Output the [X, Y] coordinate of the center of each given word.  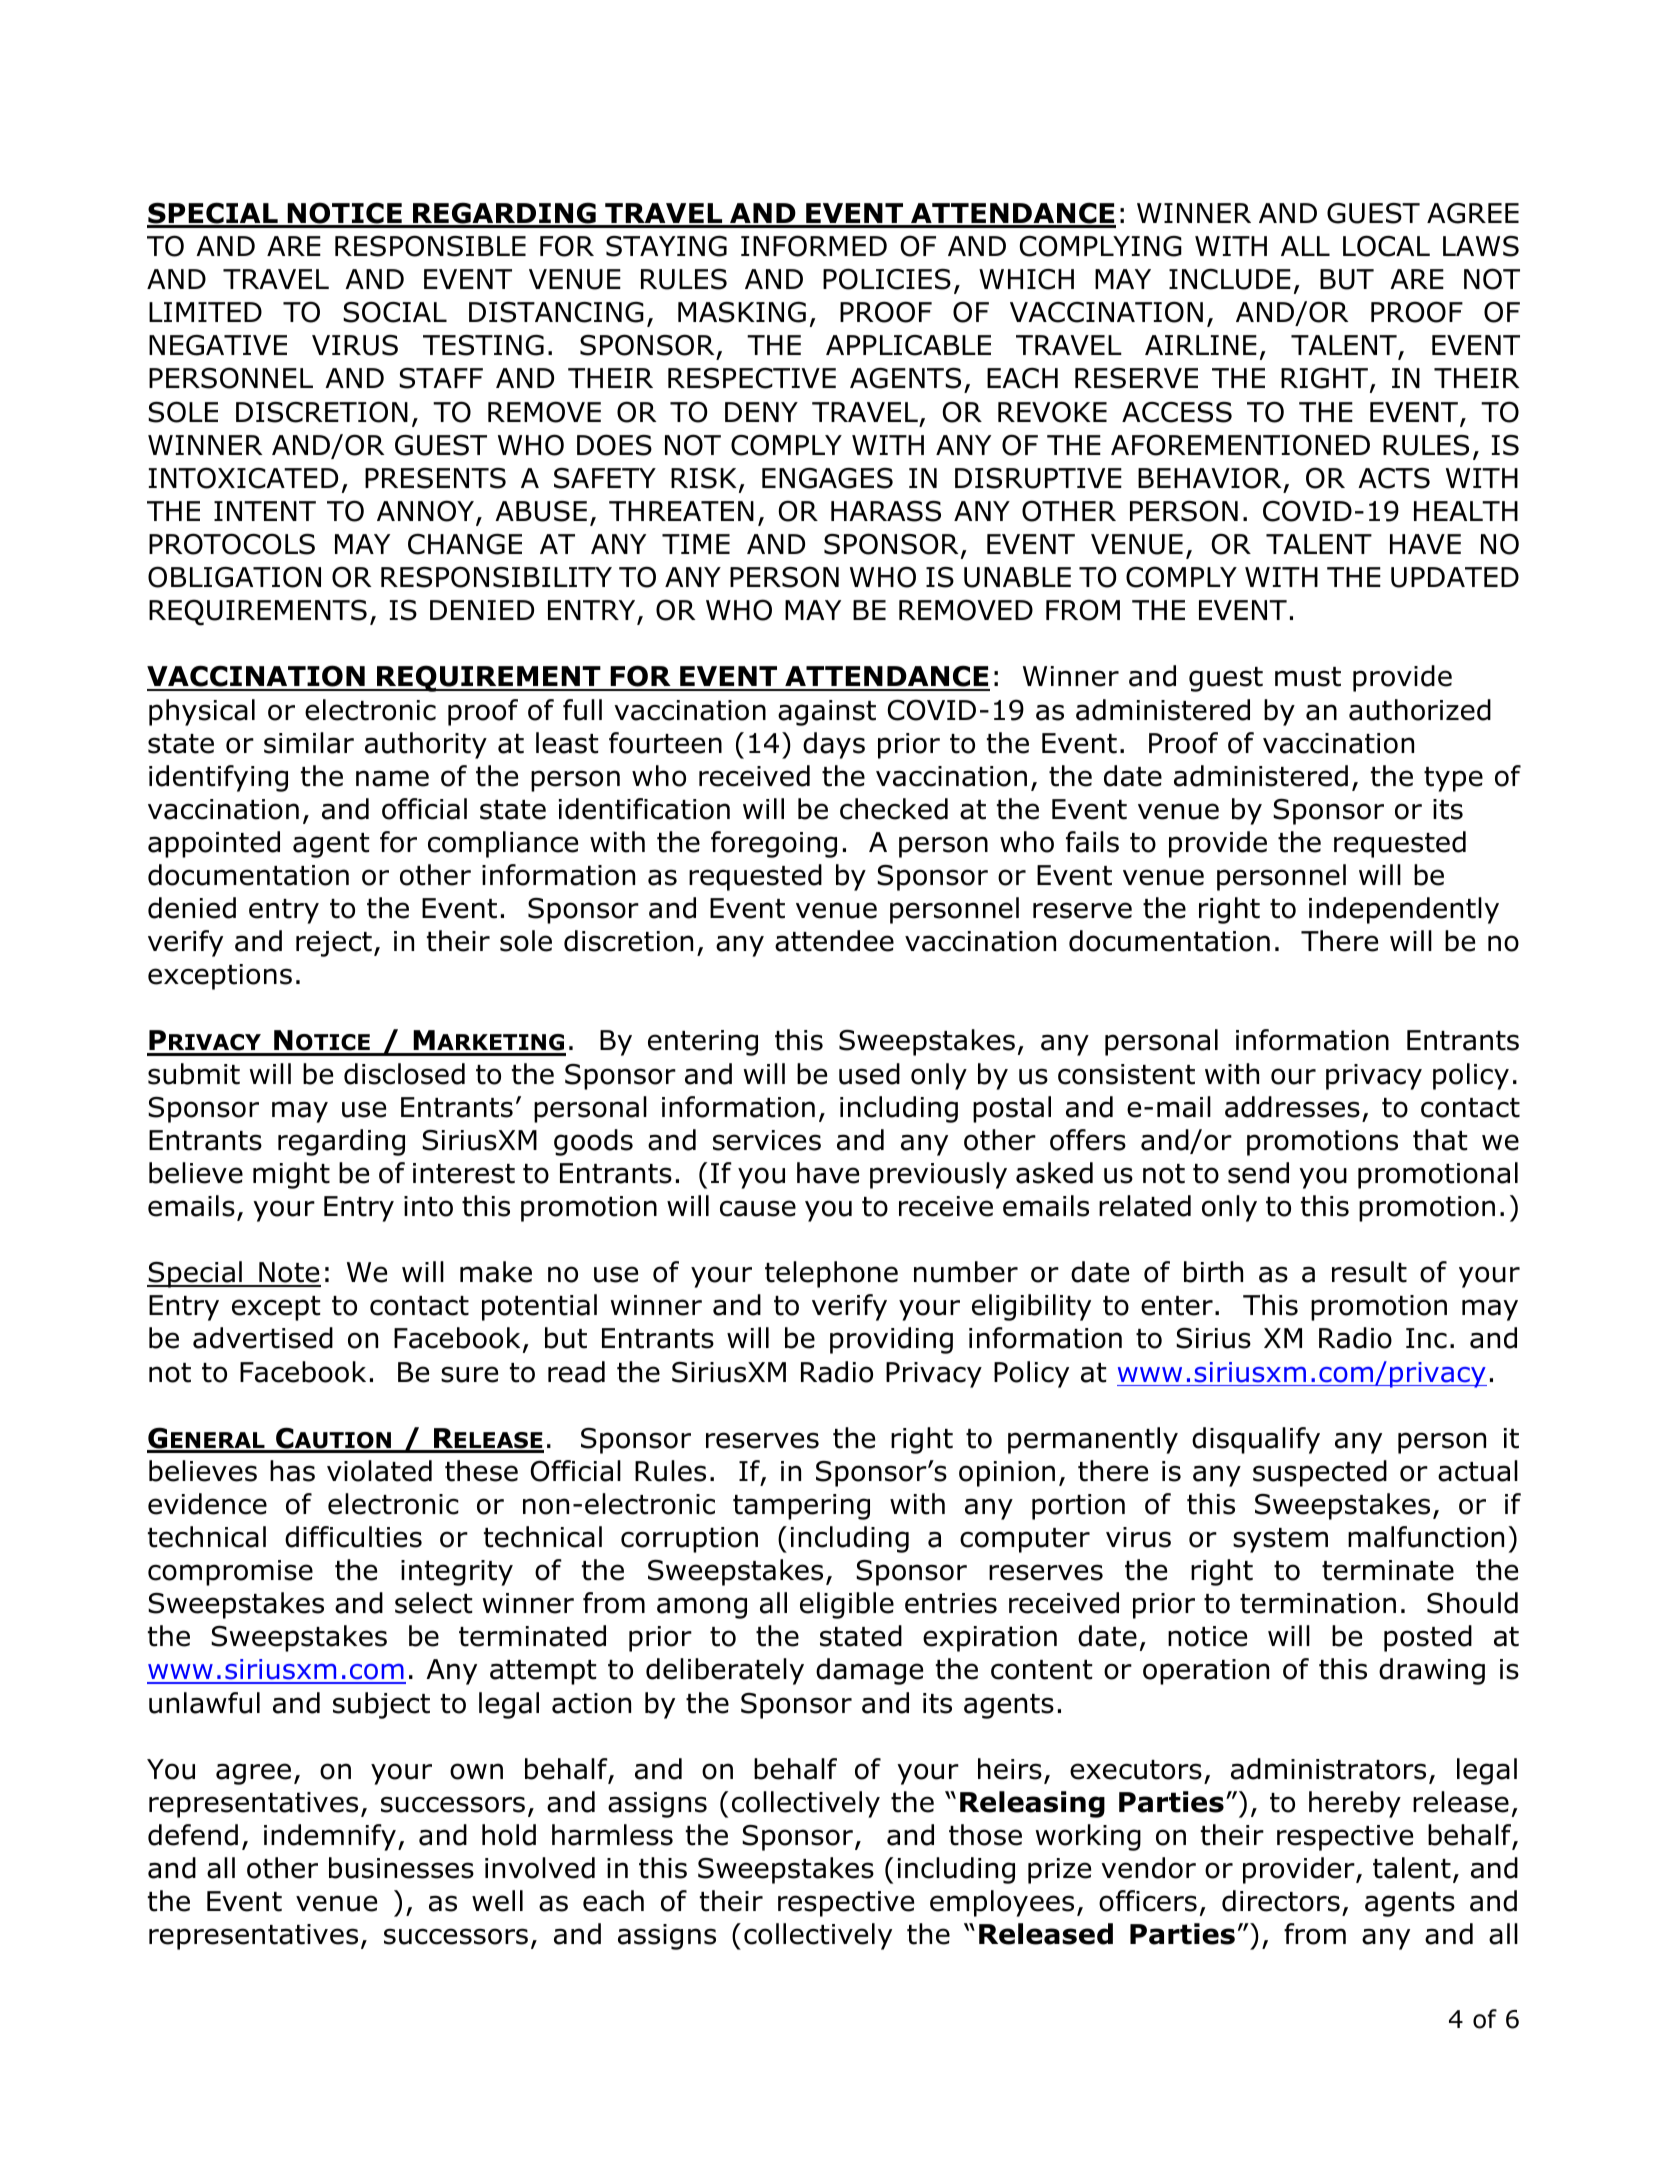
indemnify [330, 1837]
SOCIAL [395, 312]
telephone [831, 1274]
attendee [834, 941]
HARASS [886, 511]
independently [1404, 910]
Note [289, 1274]
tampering [801, 1507]
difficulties [353, 1537]
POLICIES [887, 279]
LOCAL [1386, 246]
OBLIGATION [234, 577]
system [1280, 1540]
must [1308, 677]
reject [334, 944]
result [1369, 1272]
